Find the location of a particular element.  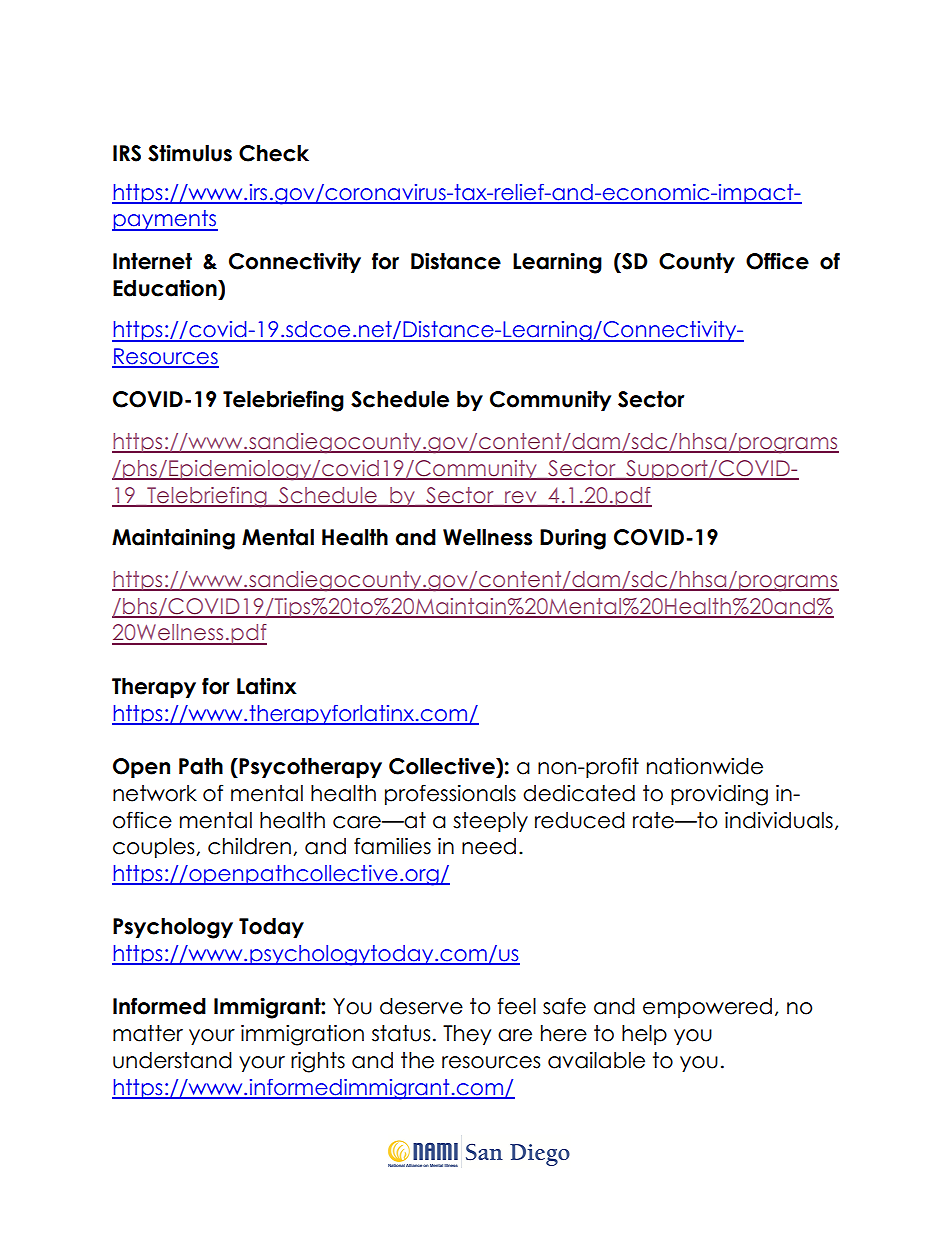

providing is located at coordinates (719, 795).
